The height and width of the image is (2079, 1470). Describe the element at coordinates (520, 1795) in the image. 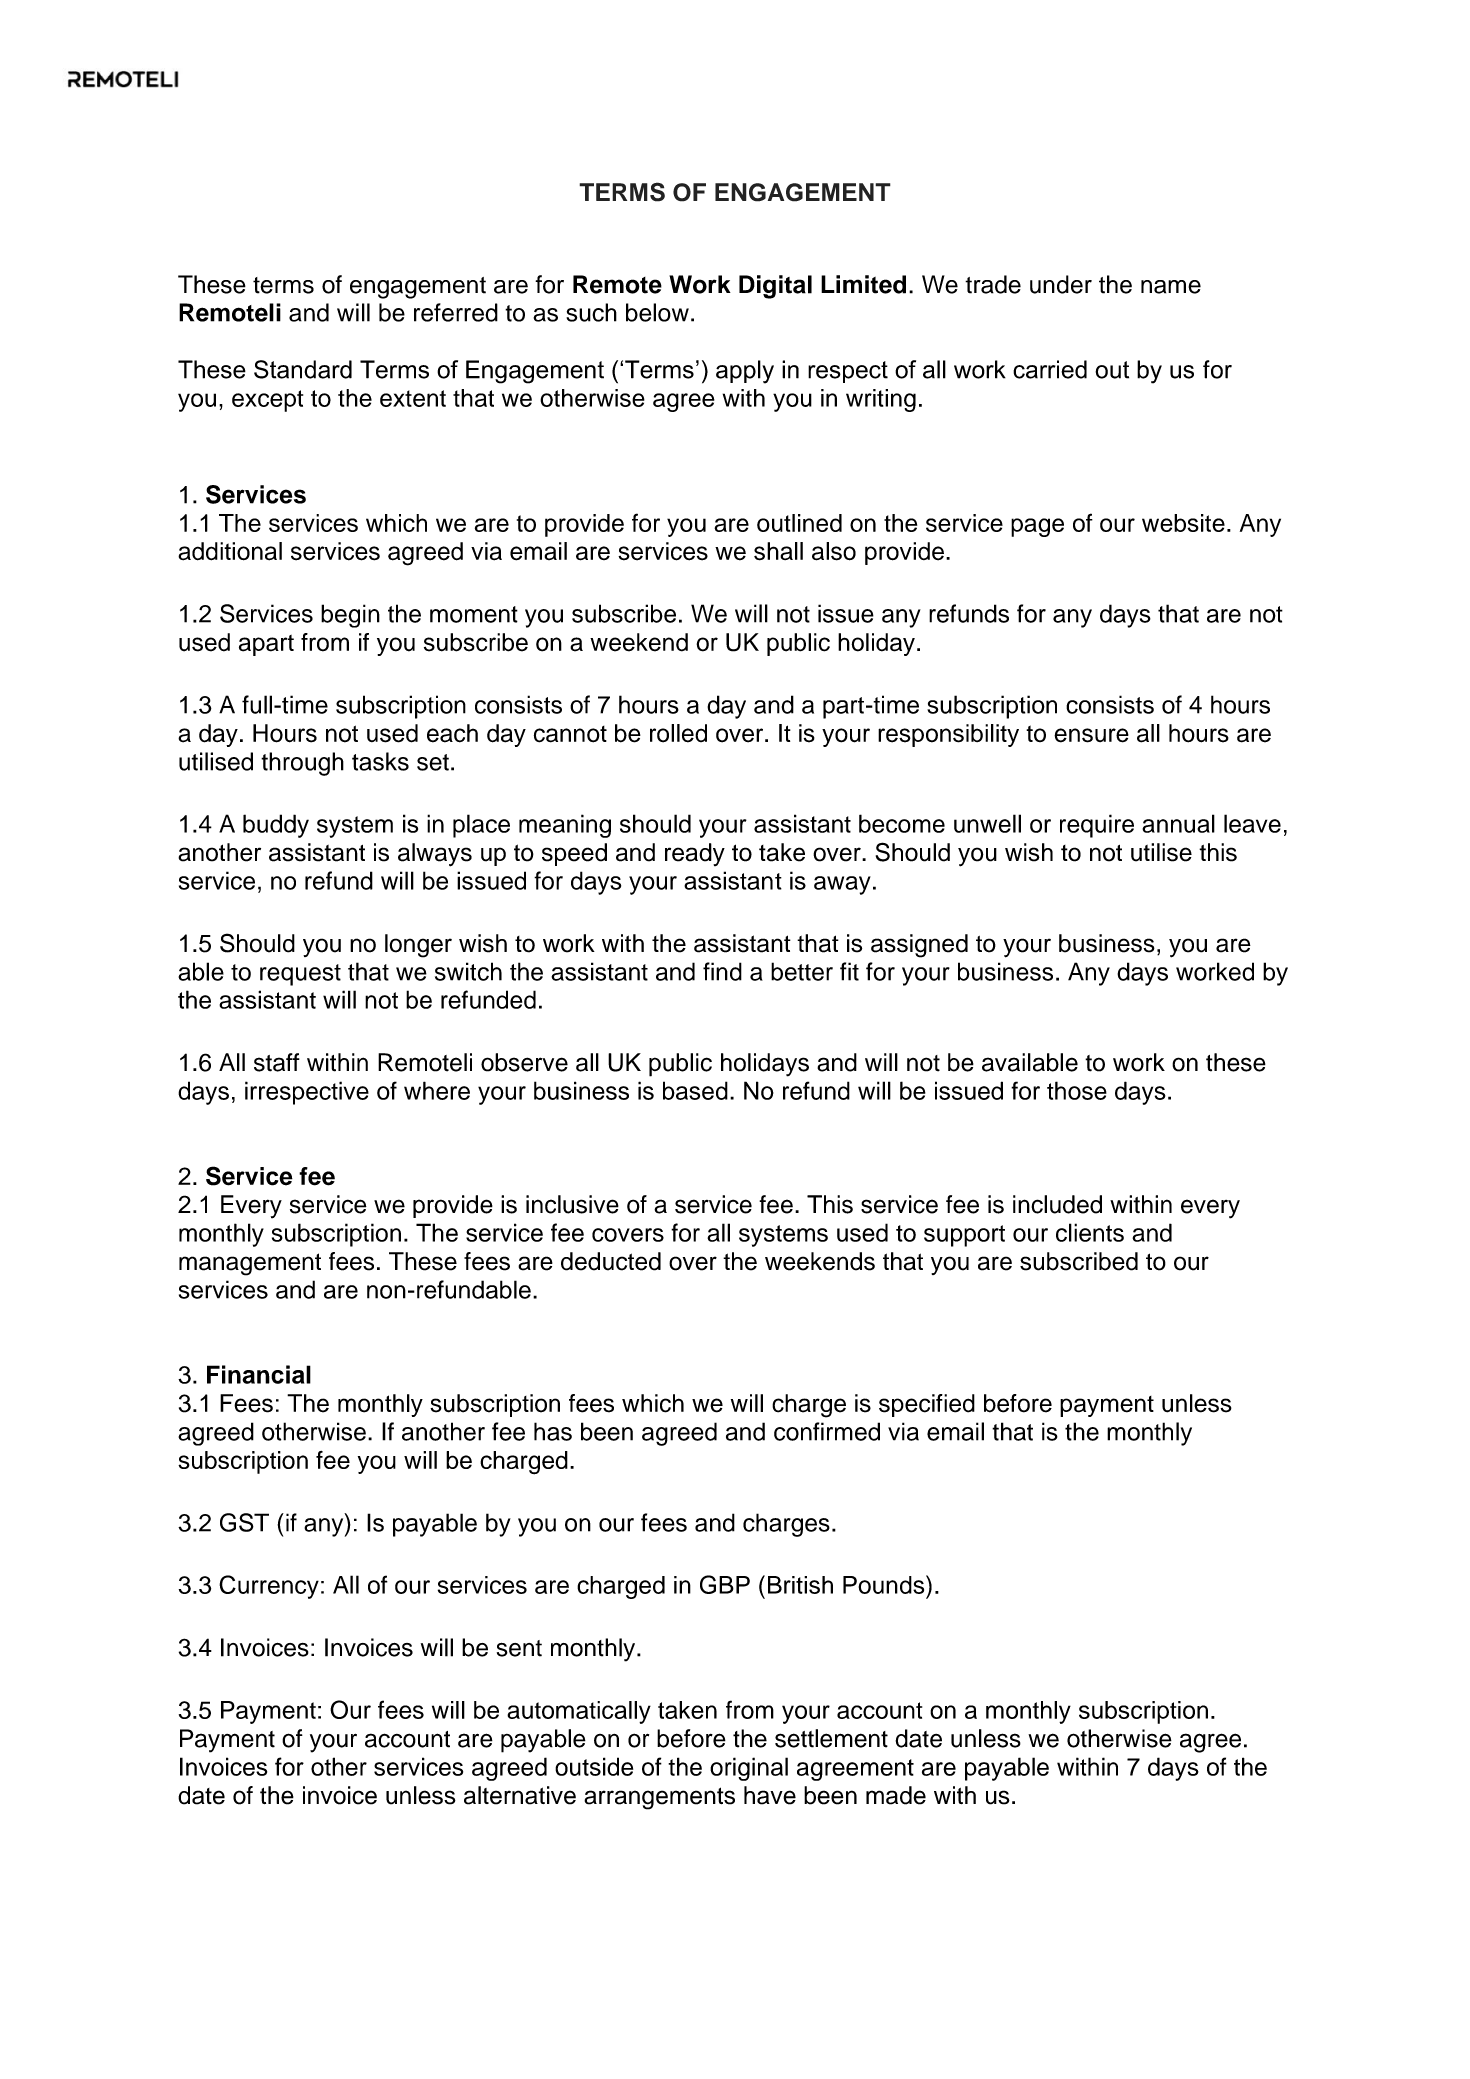

I see `alternative` at that location.
